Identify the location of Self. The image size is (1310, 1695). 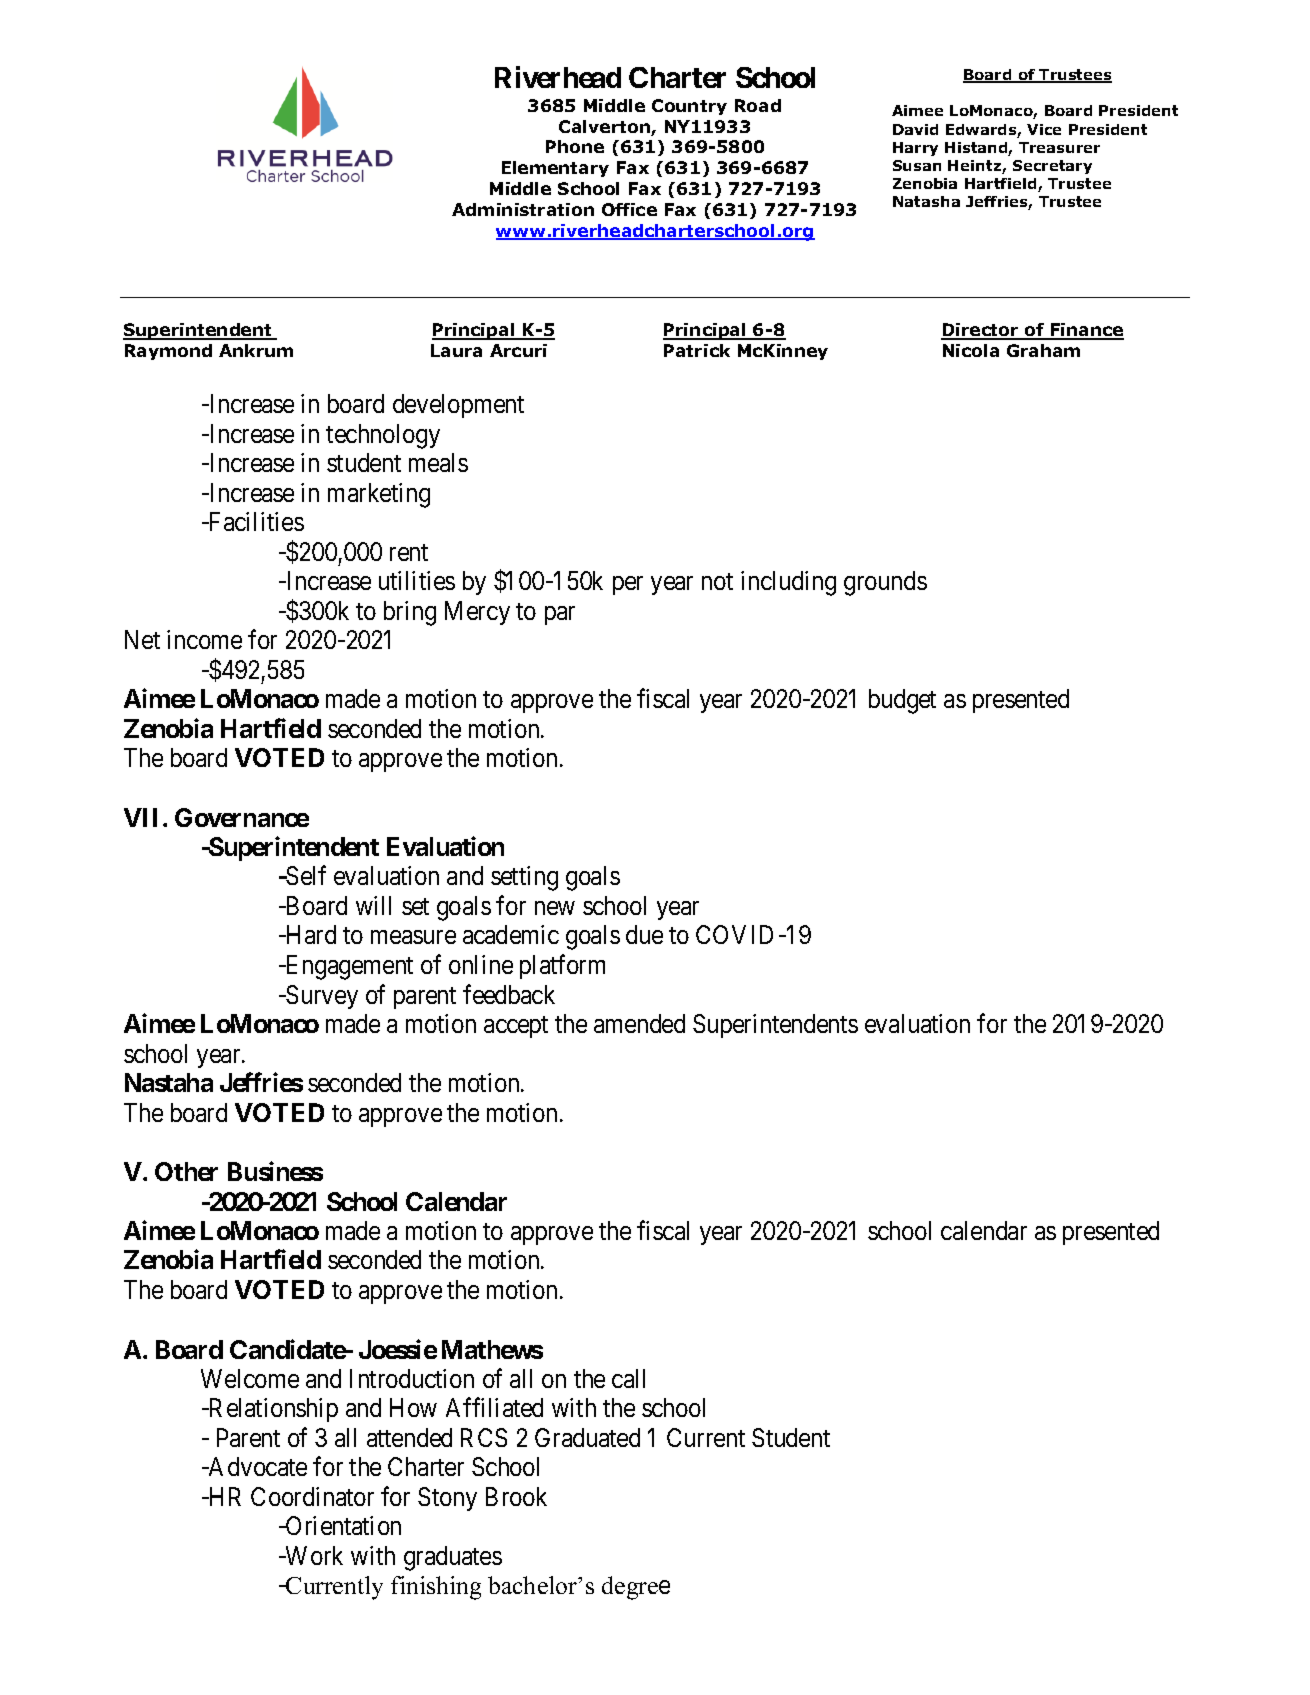
(305, 875).
